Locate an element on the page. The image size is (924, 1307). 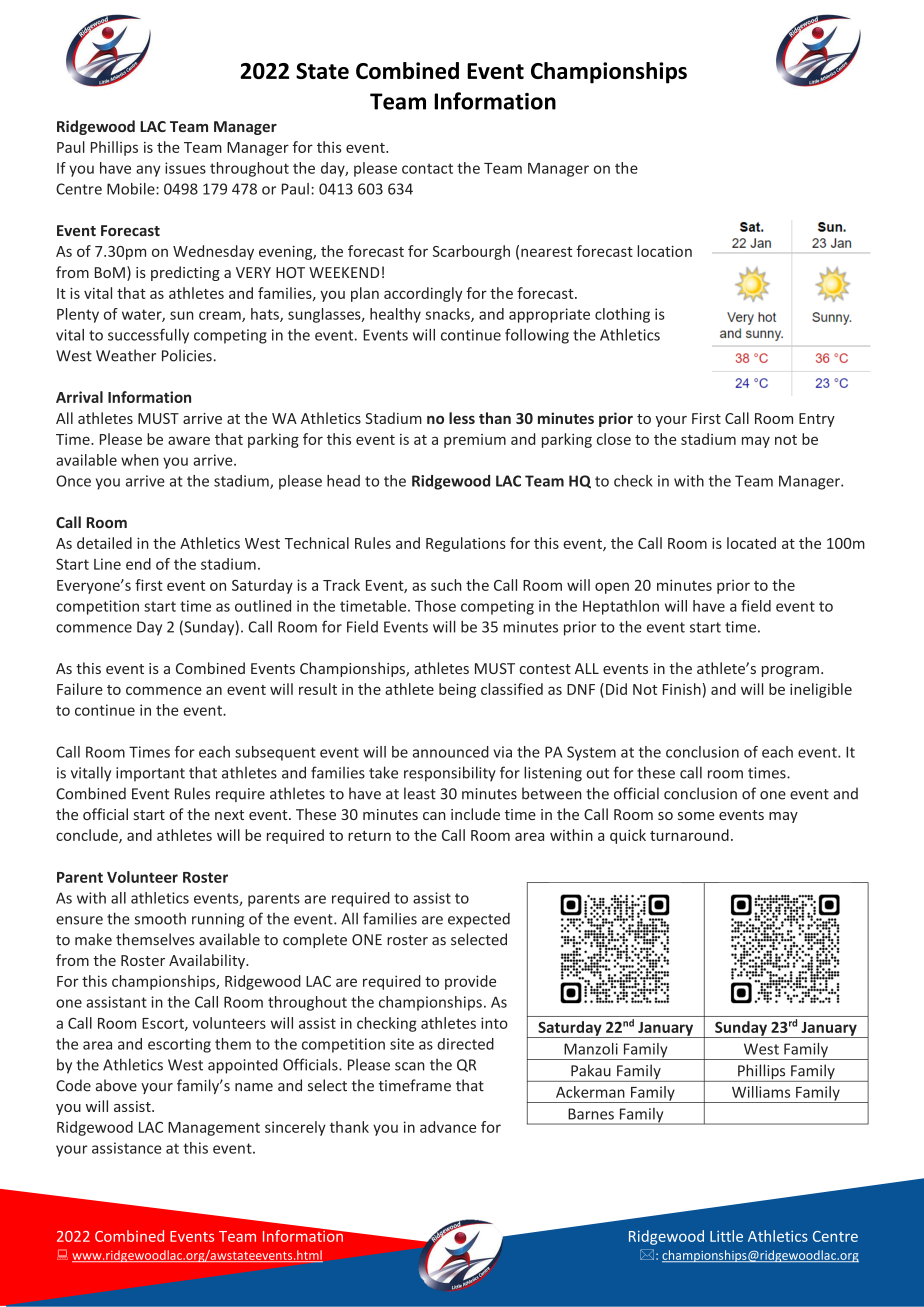
Failure is located at coordinates (80, 689).
